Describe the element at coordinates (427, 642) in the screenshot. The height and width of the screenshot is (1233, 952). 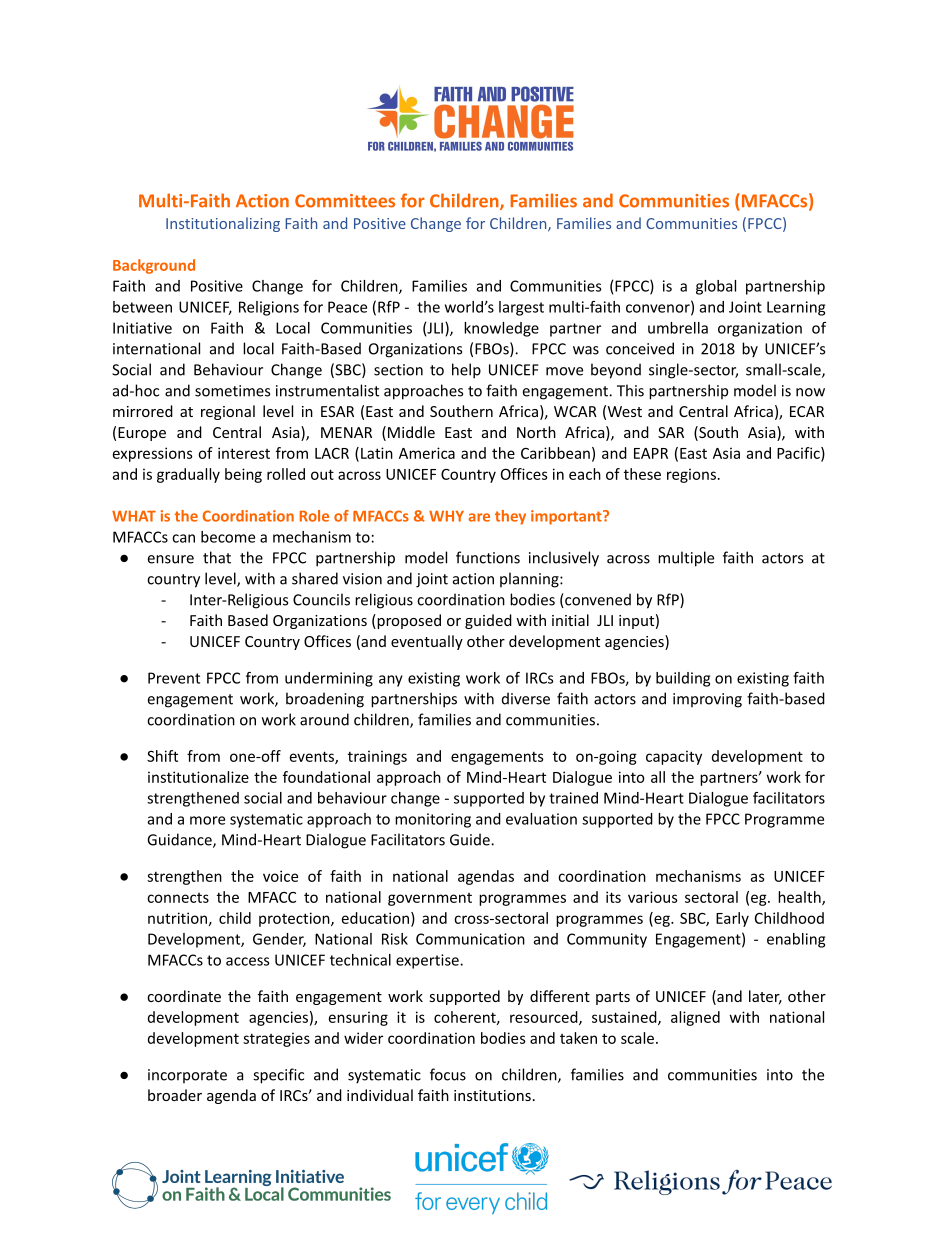
I see `eventually` at that location.
